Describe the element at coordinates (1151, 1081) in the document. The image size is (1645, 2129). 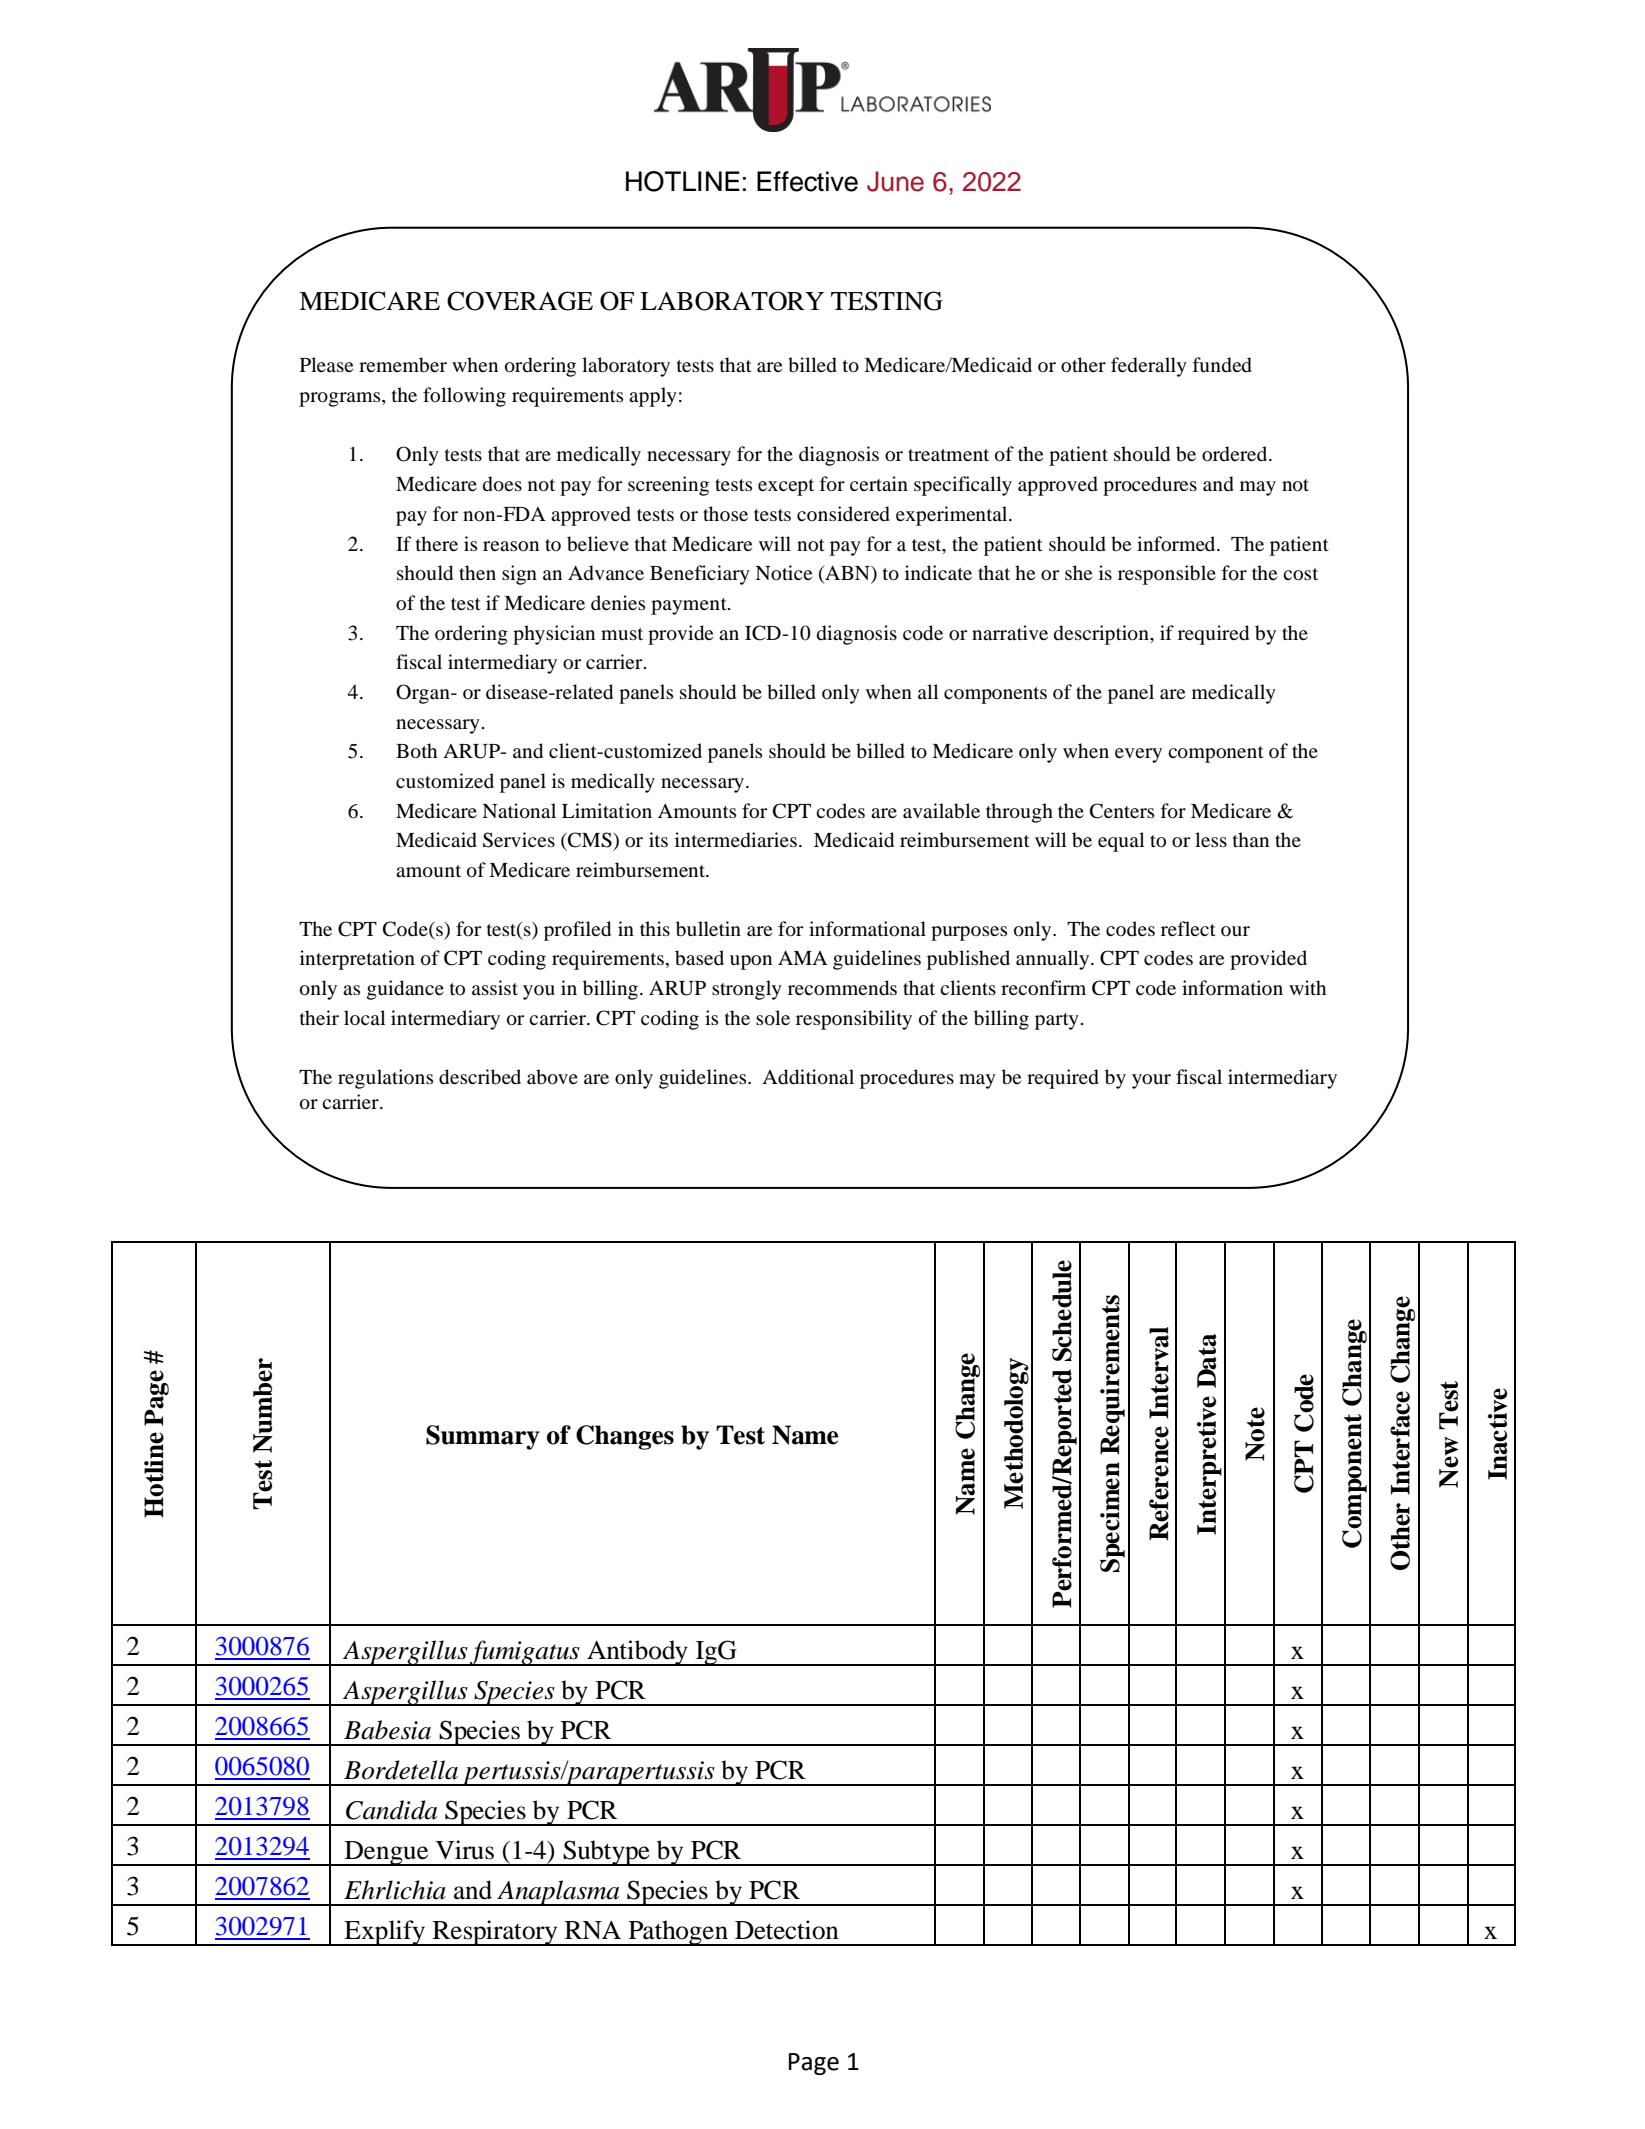
I see `your` at that location.
